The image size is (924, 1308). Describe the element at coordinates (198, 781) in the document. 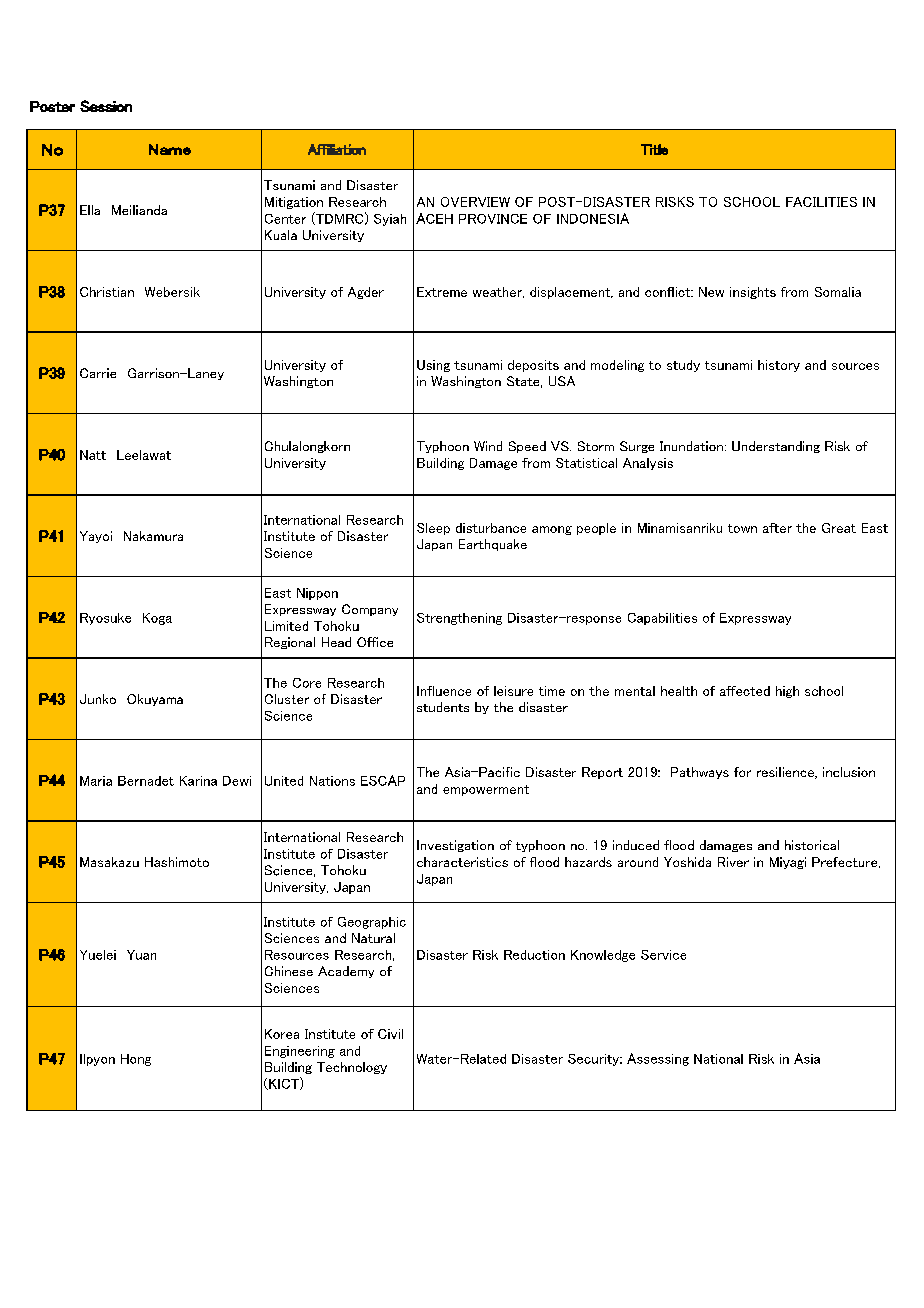

I see `Karina` at that location.
